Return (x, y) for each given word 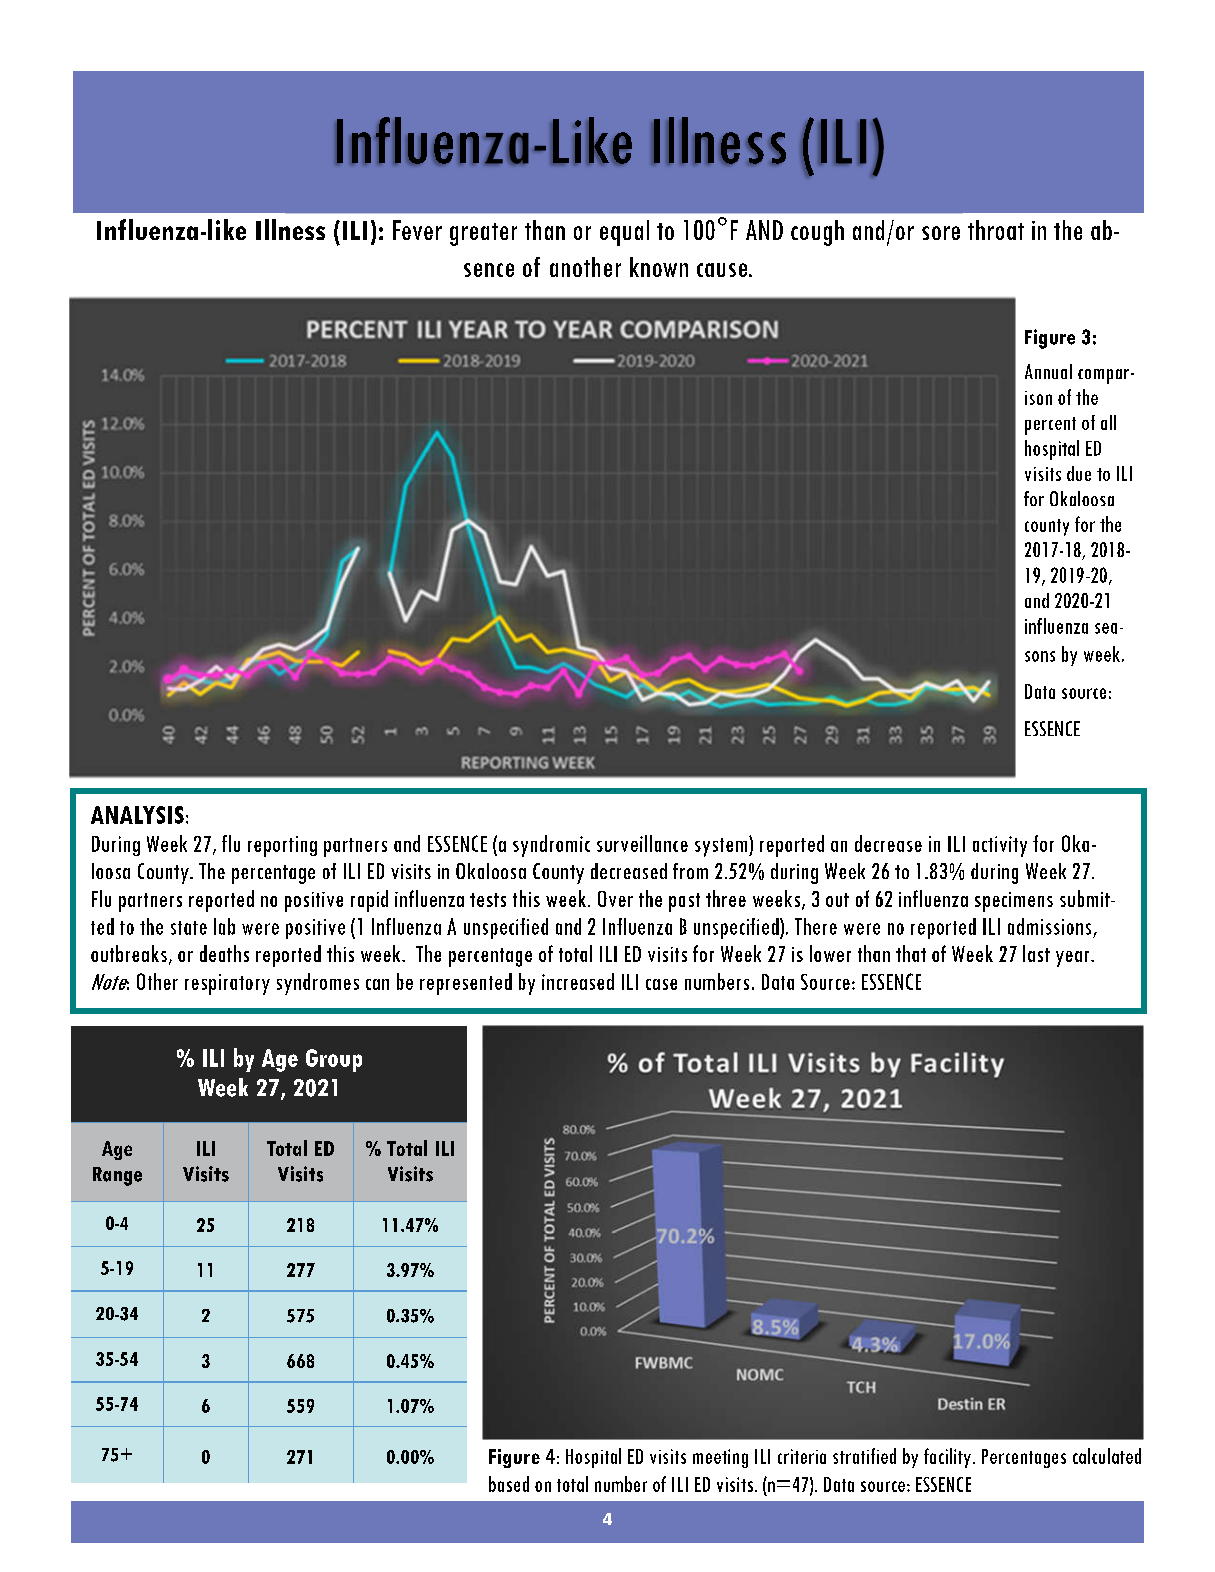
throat (996, 230)
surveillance (642, 843)
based (509, 1484)
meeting (720, 1458)
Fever (417, 230)
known (659, 267)
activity (1000, 846)
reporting (282, 846)
